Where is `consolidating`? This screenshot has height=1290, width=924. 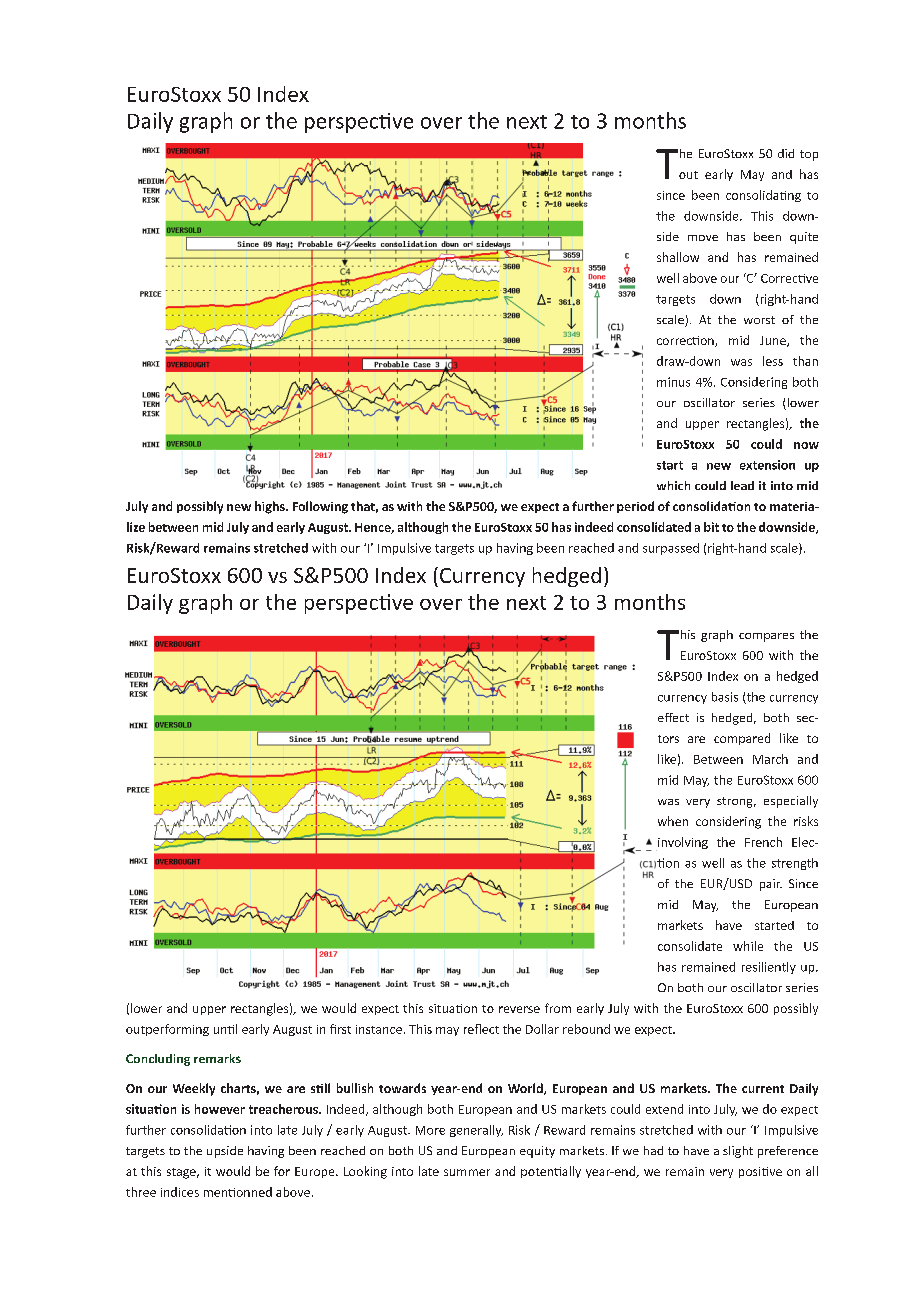
consolidating is located at coordinates (763, 196).
